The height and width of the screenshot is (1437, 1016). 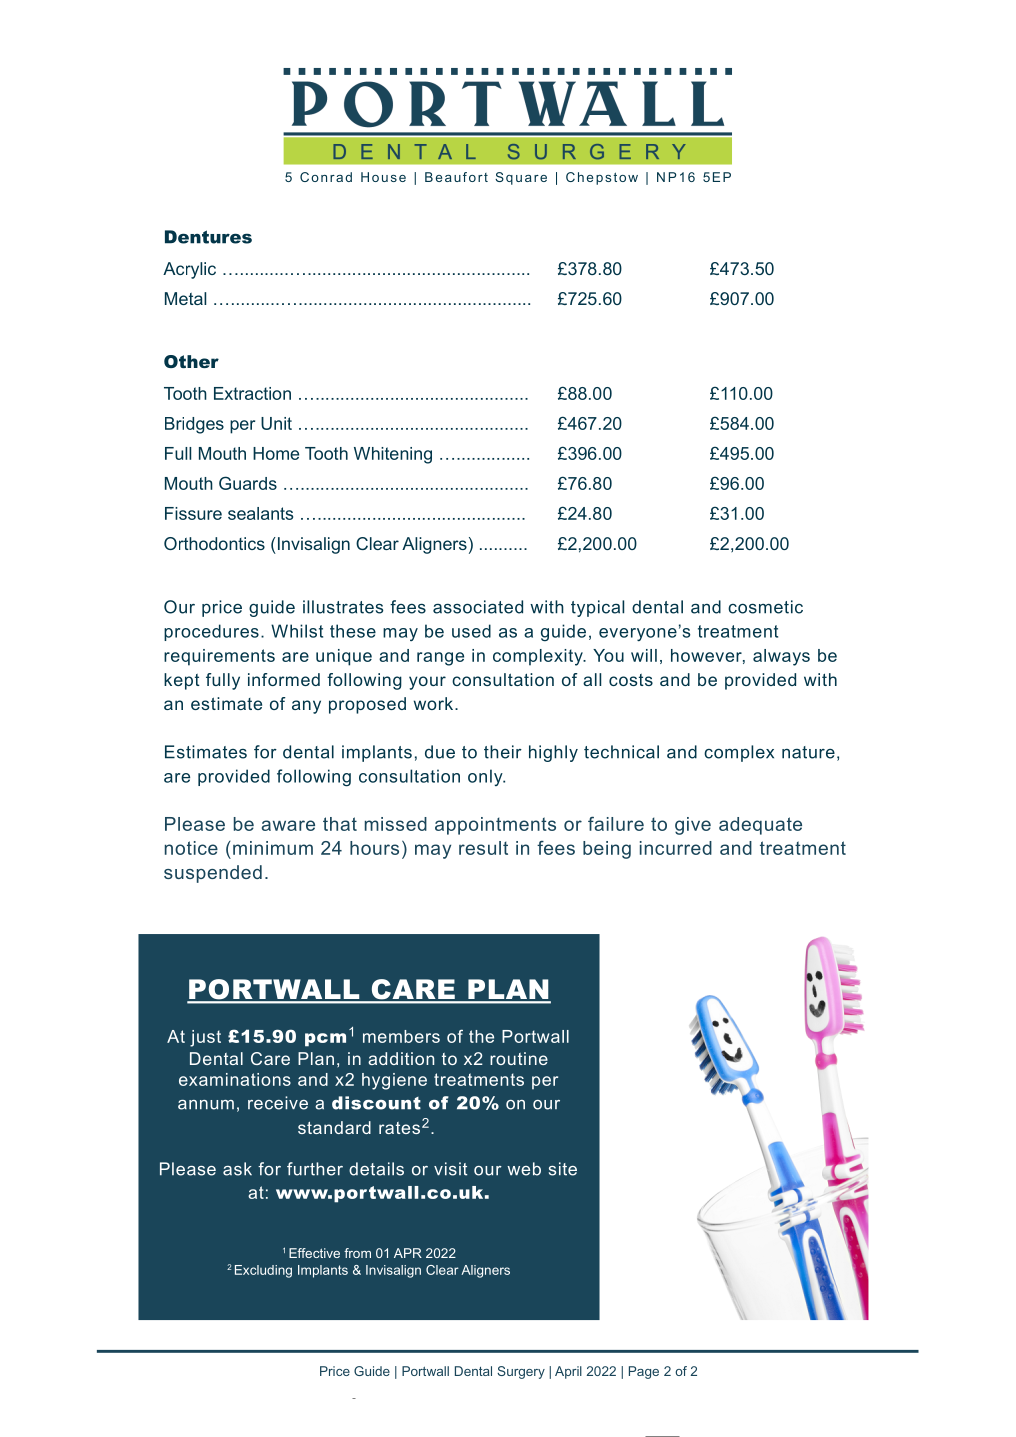 I want to click on Square, so click(x=521, y=178).
